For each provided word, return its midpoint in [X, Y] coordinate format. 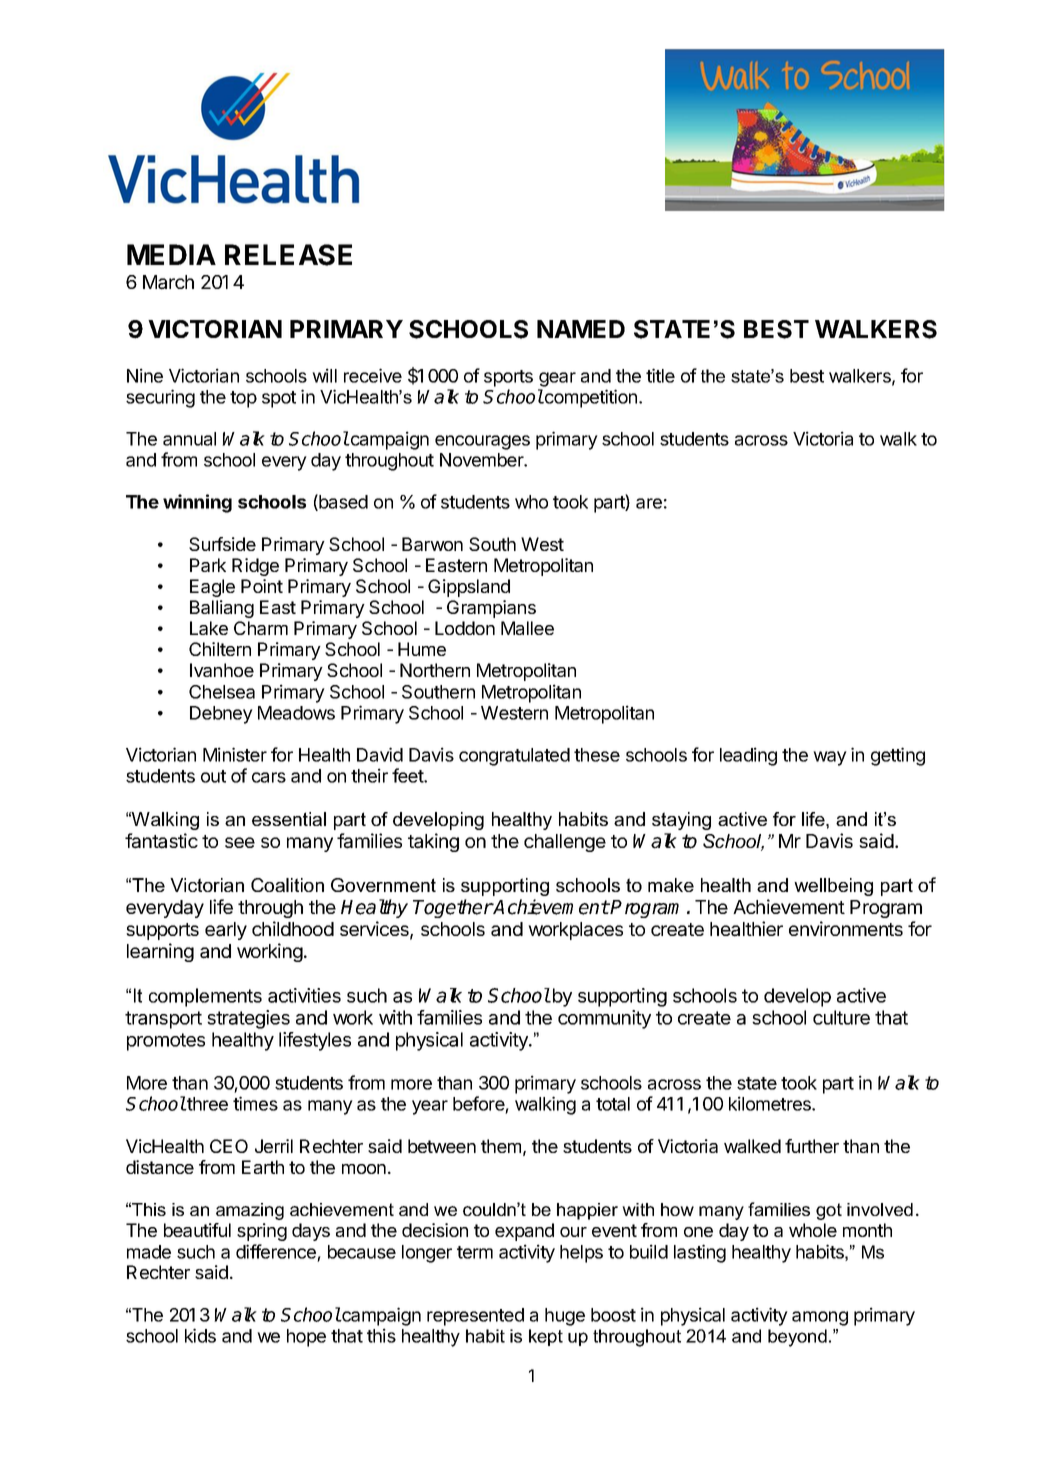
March [168, 282]
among [820, 1318]
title [660, 375]
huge [565, 1317]
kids [200, 1335]
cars [269, 777]
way [830, 758]
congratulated [514, 757]
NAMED [581, 329]
